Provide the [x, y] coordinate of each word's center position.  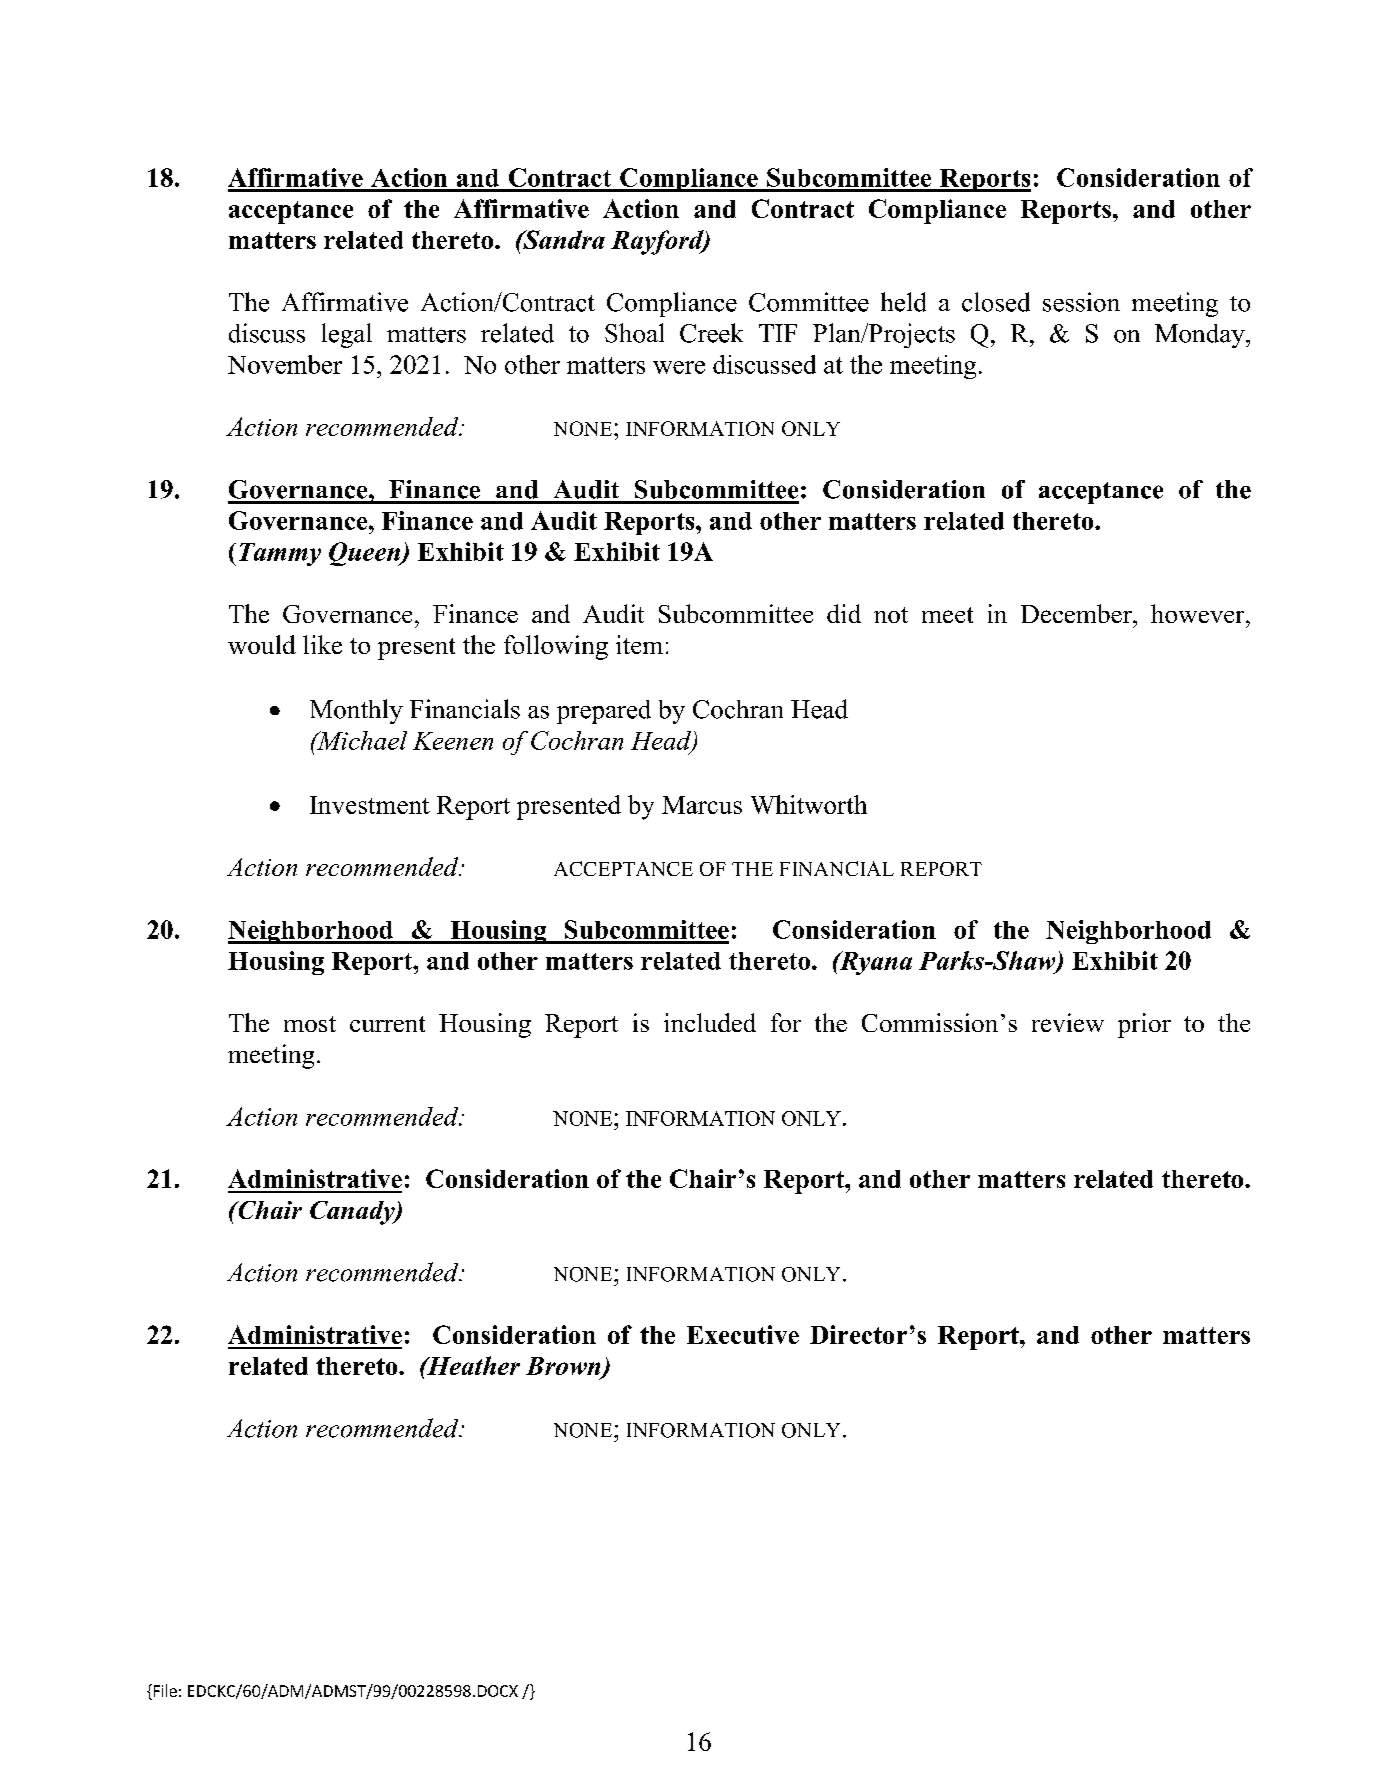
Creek [711, 333]
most [310, 1024]
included [710, 1022]
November [285, 364]
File [164, 1690]
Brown [564, 1367]
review [1068, 1022]
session [1081, 302]
